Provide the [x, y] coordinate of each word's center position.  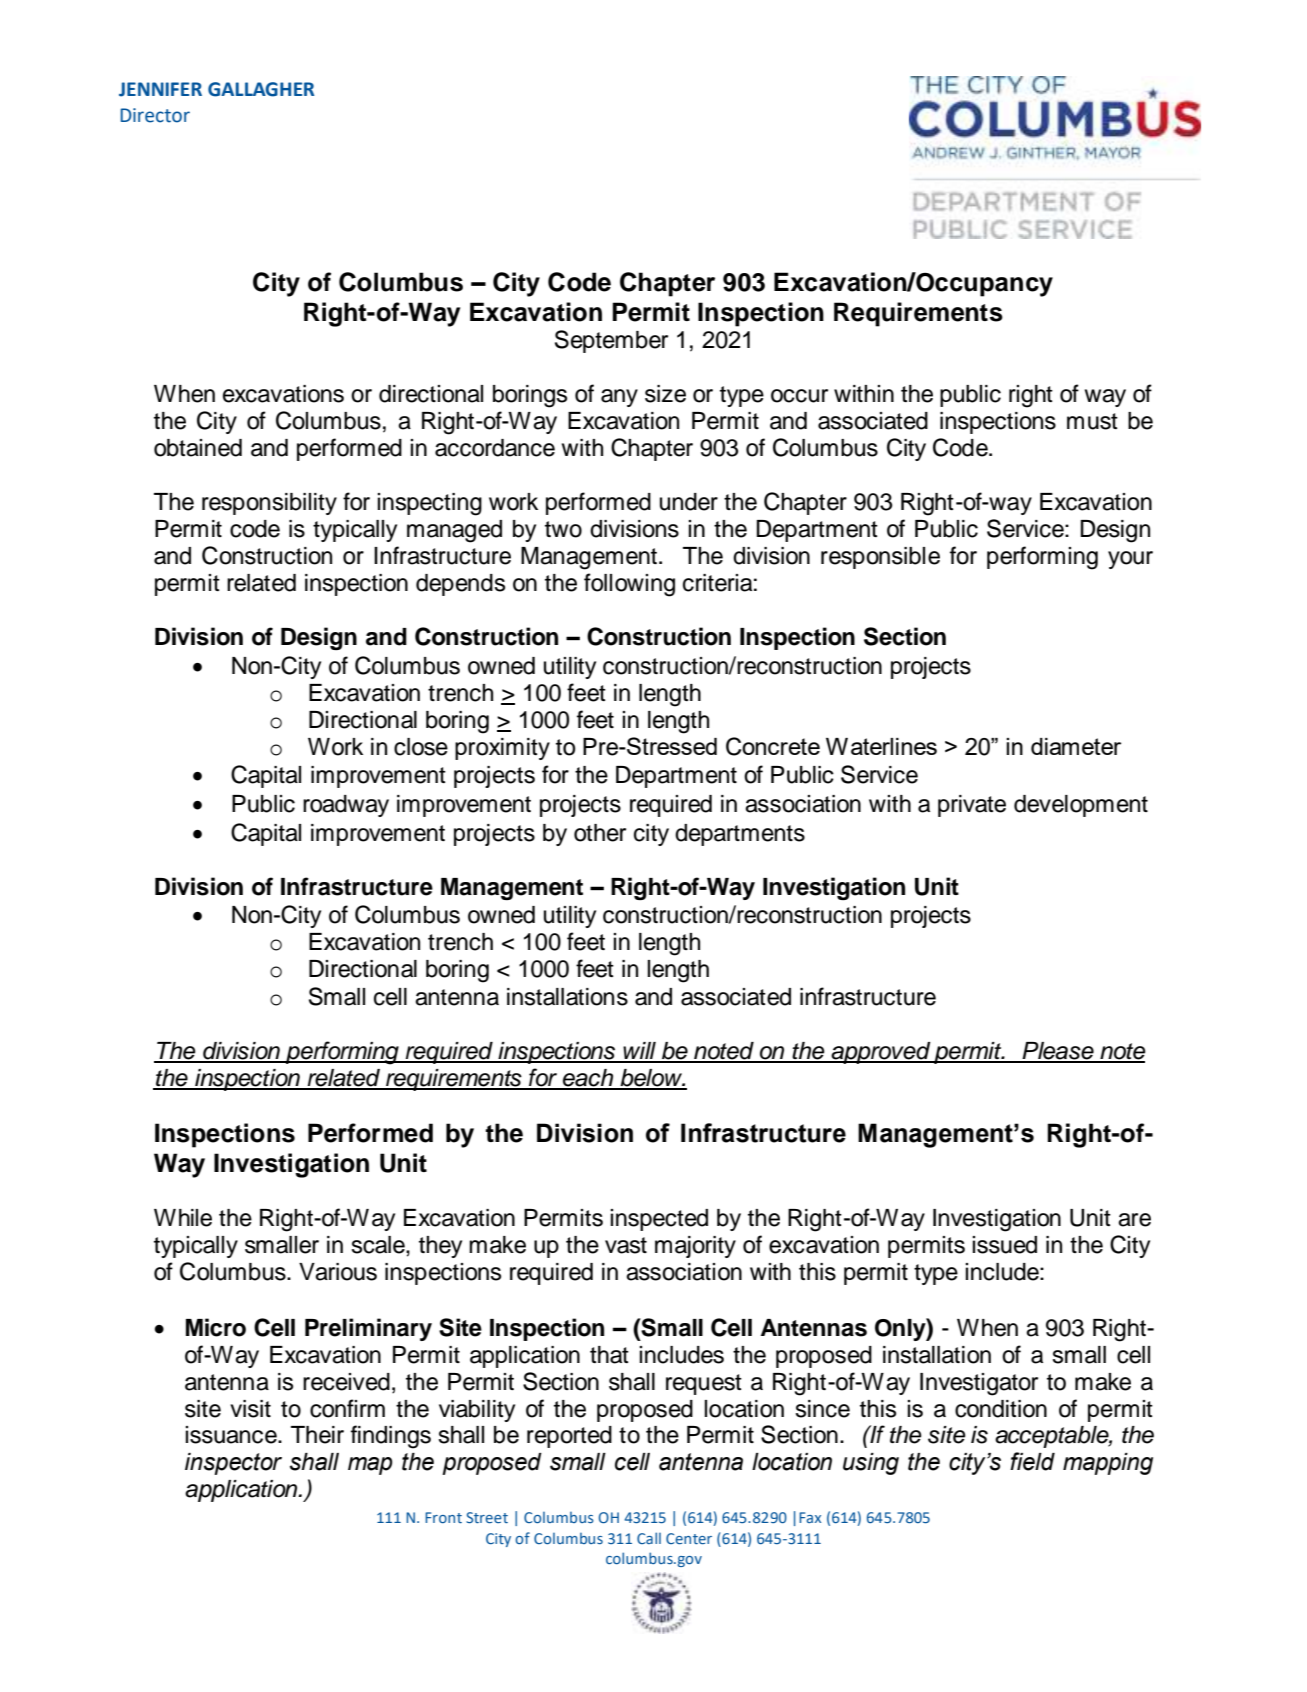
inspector [233, 1464]
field [1032, 1461]
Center [689, 1538]
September [611, 341]
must [1092, 421]
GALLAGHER [261, 89]
